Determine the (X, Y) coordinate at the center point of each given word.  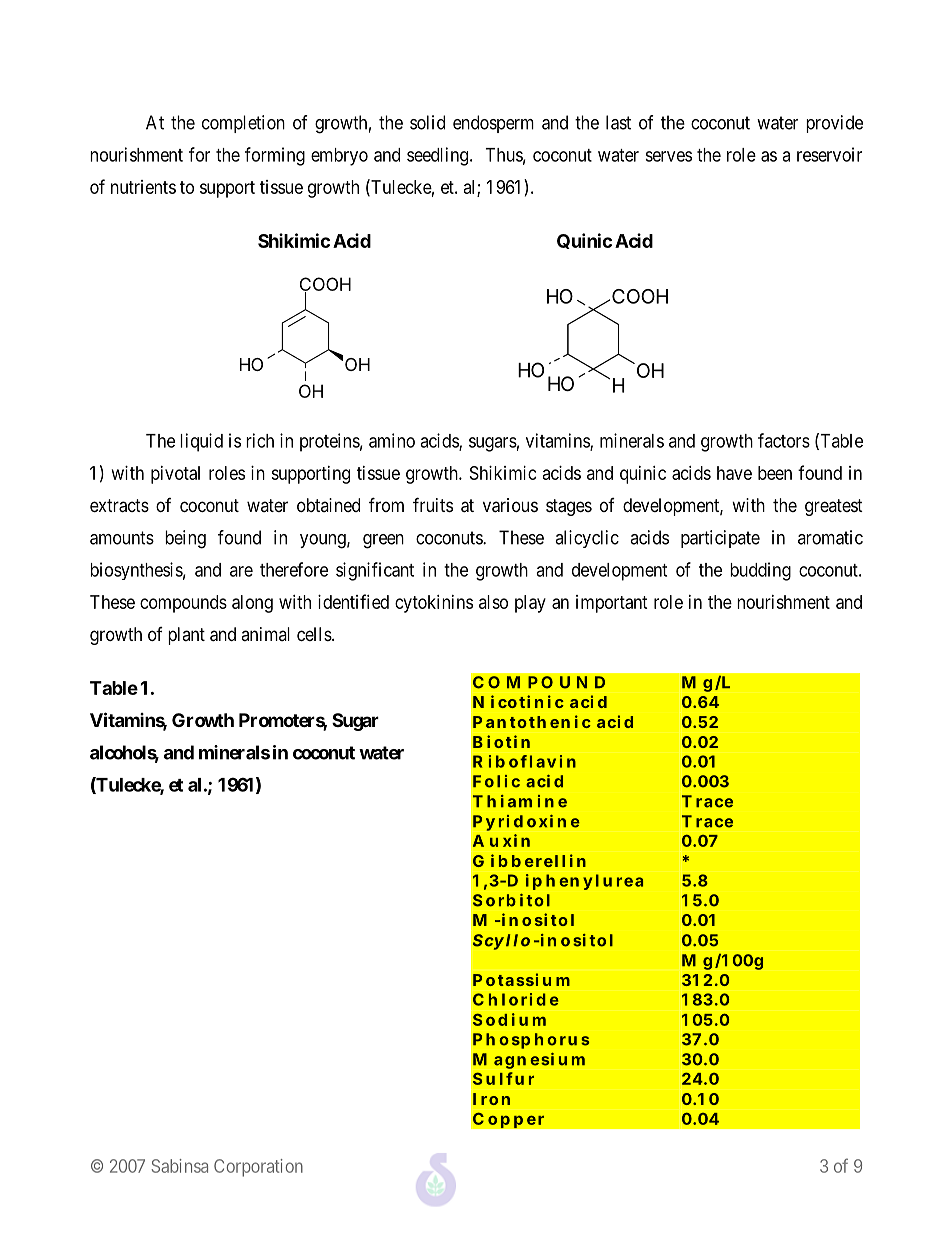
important (612, 604)
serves (668, 156)
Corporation (258, 1168)
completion (243, 124)
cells (314, 634)
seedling (439, 156)
